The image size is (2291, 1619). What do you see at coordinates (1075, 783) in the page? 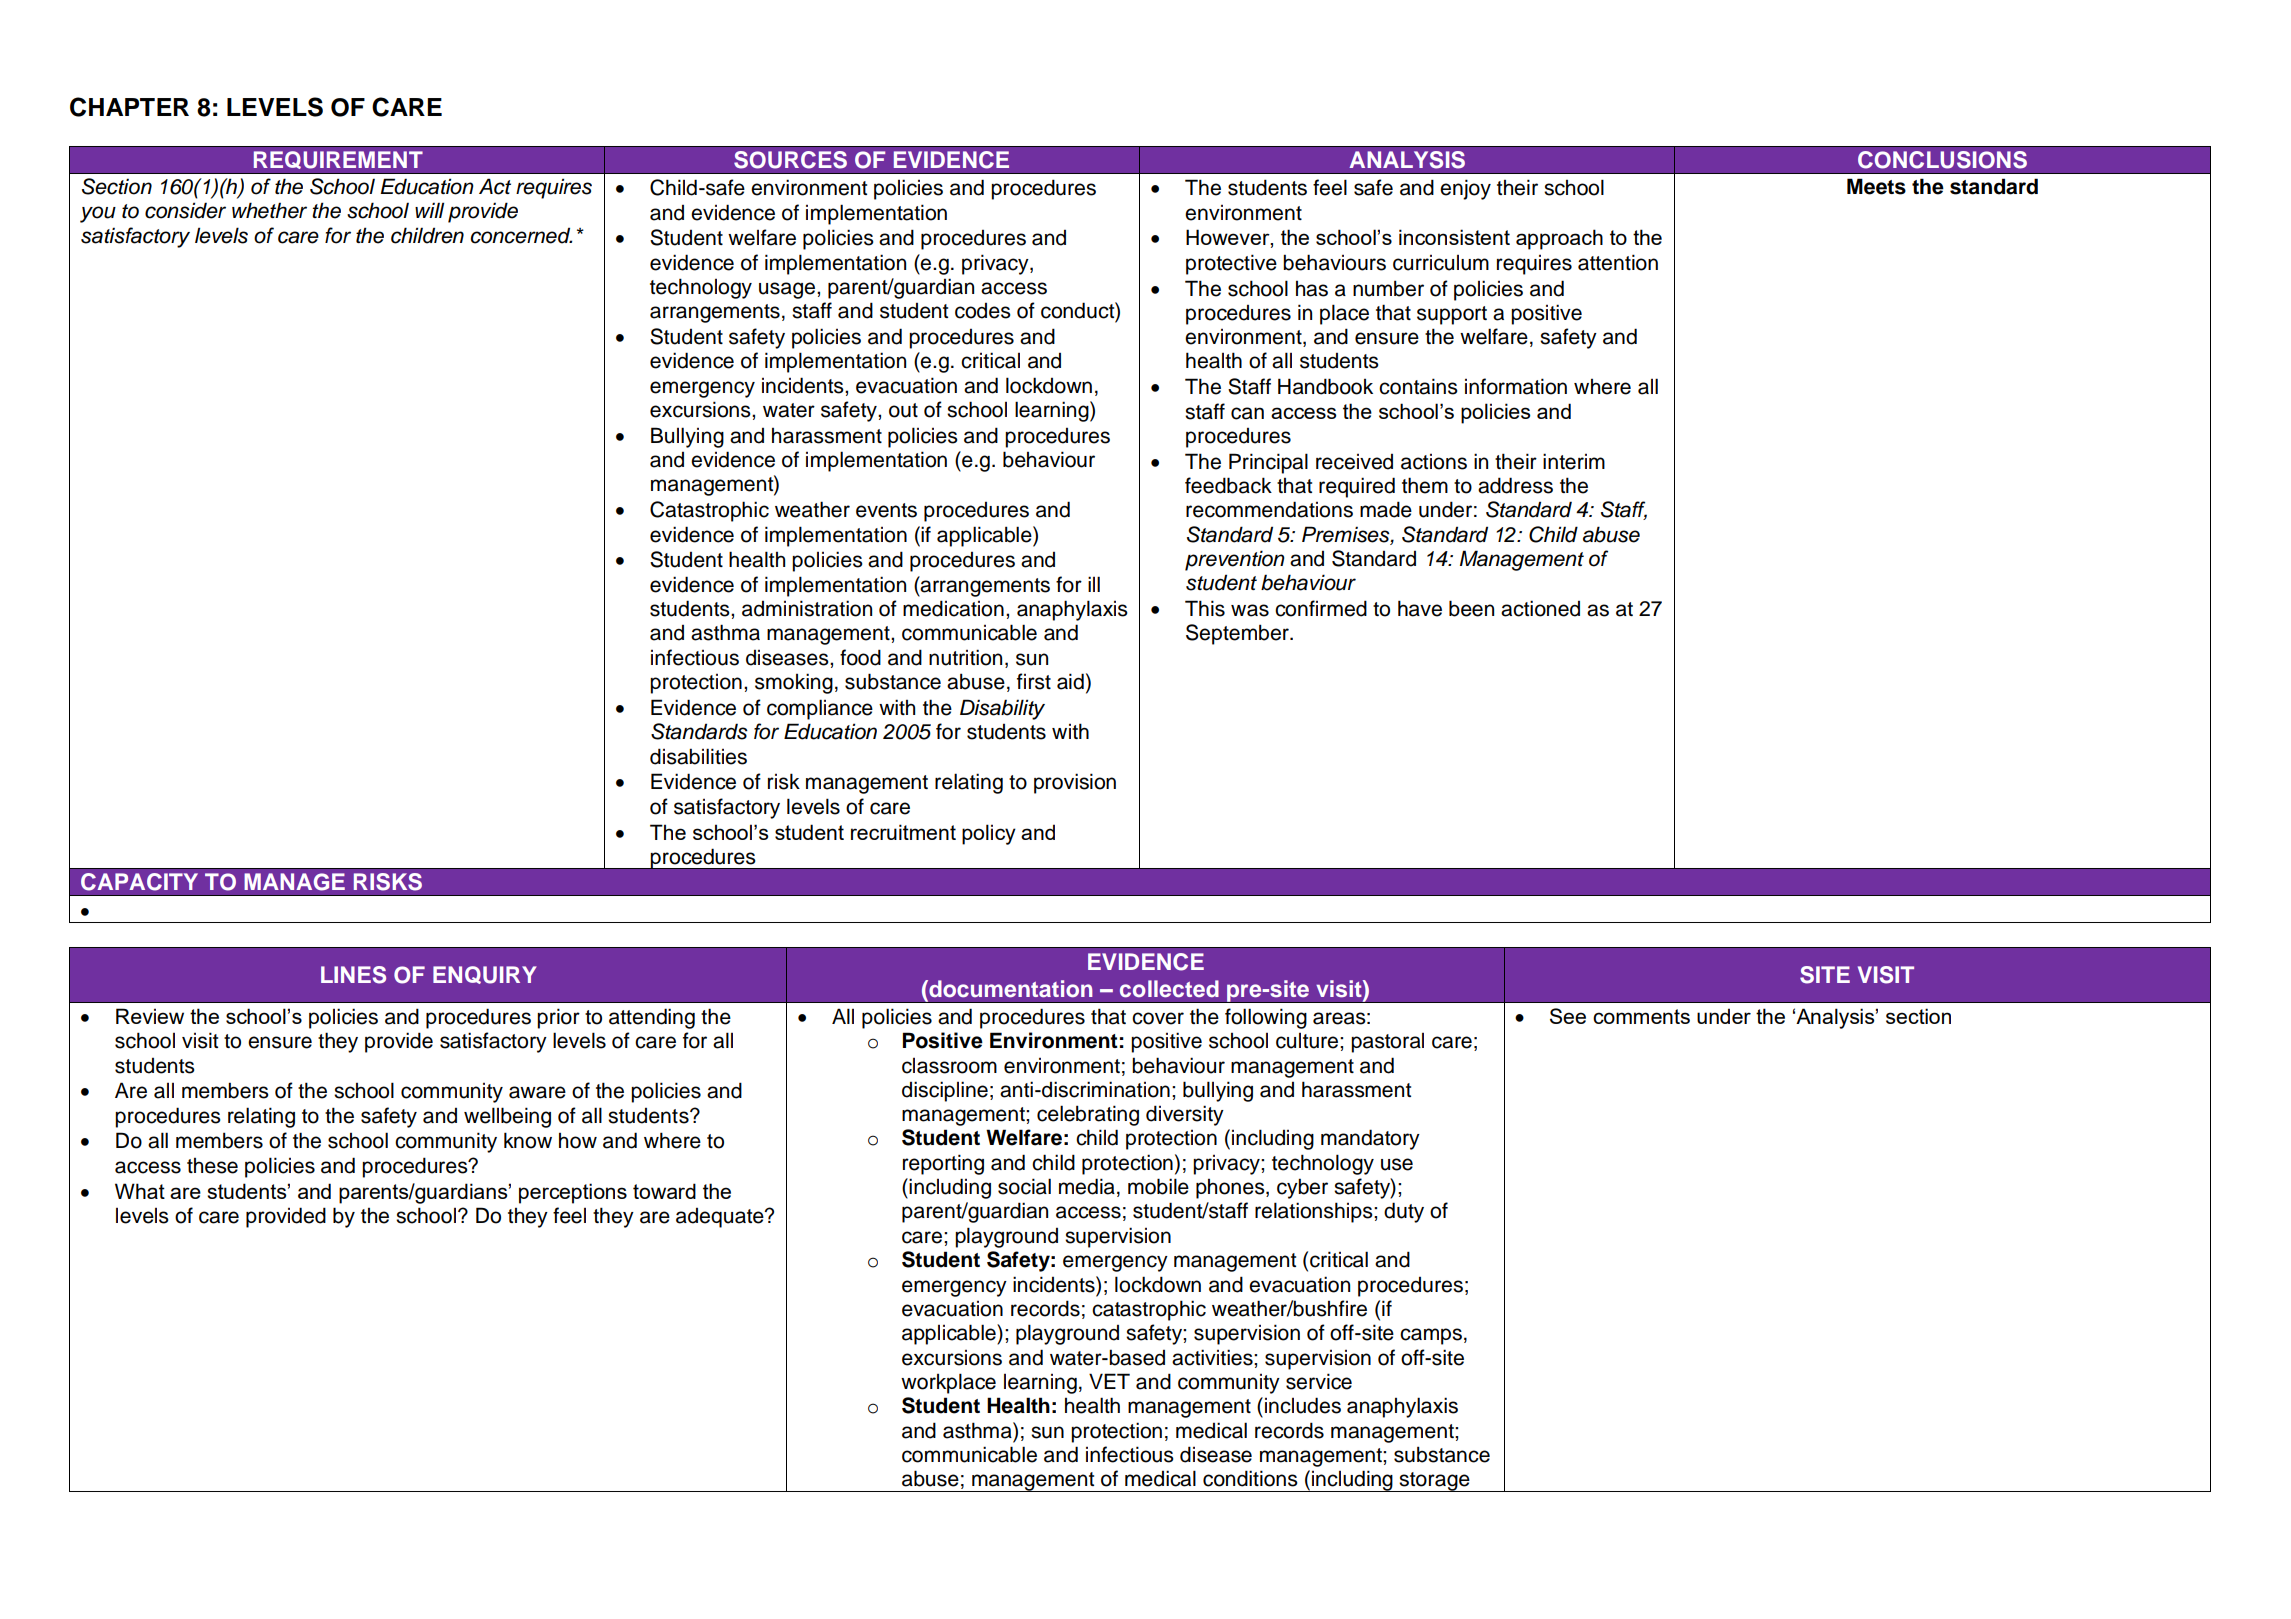
I see `provision` at bounding box center [1075, 783].
